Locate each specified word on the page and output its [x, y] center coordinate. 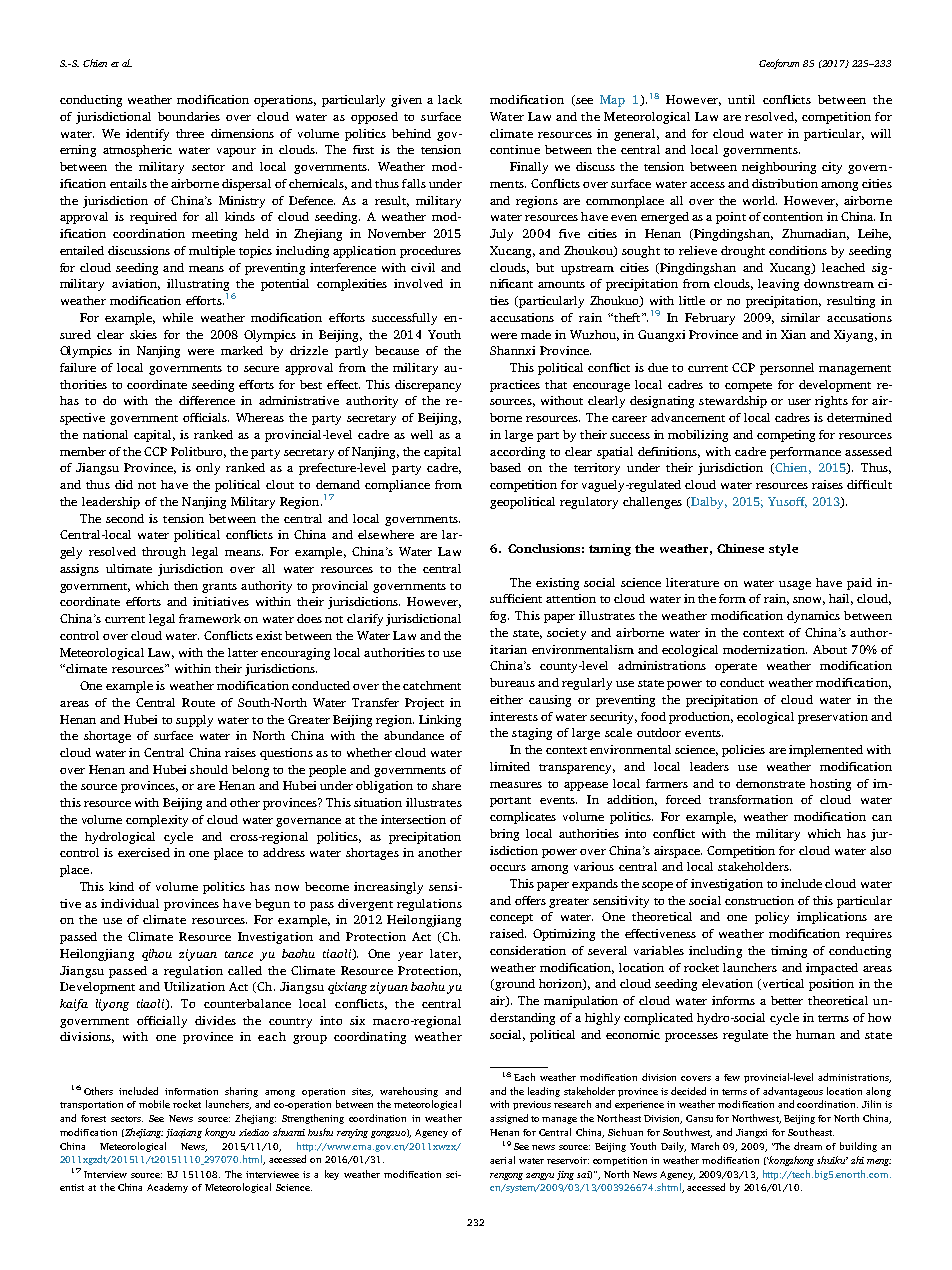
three [190, 133]
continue [515, 149]
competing [786, 436]
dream [808, 1146]
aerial [502, 1160]
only [208, 469]
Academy [167, 1188]
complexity [157, 821]
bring [504, 835]
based [505, 467]
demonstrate [770, 783]
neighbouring [779, 168]
